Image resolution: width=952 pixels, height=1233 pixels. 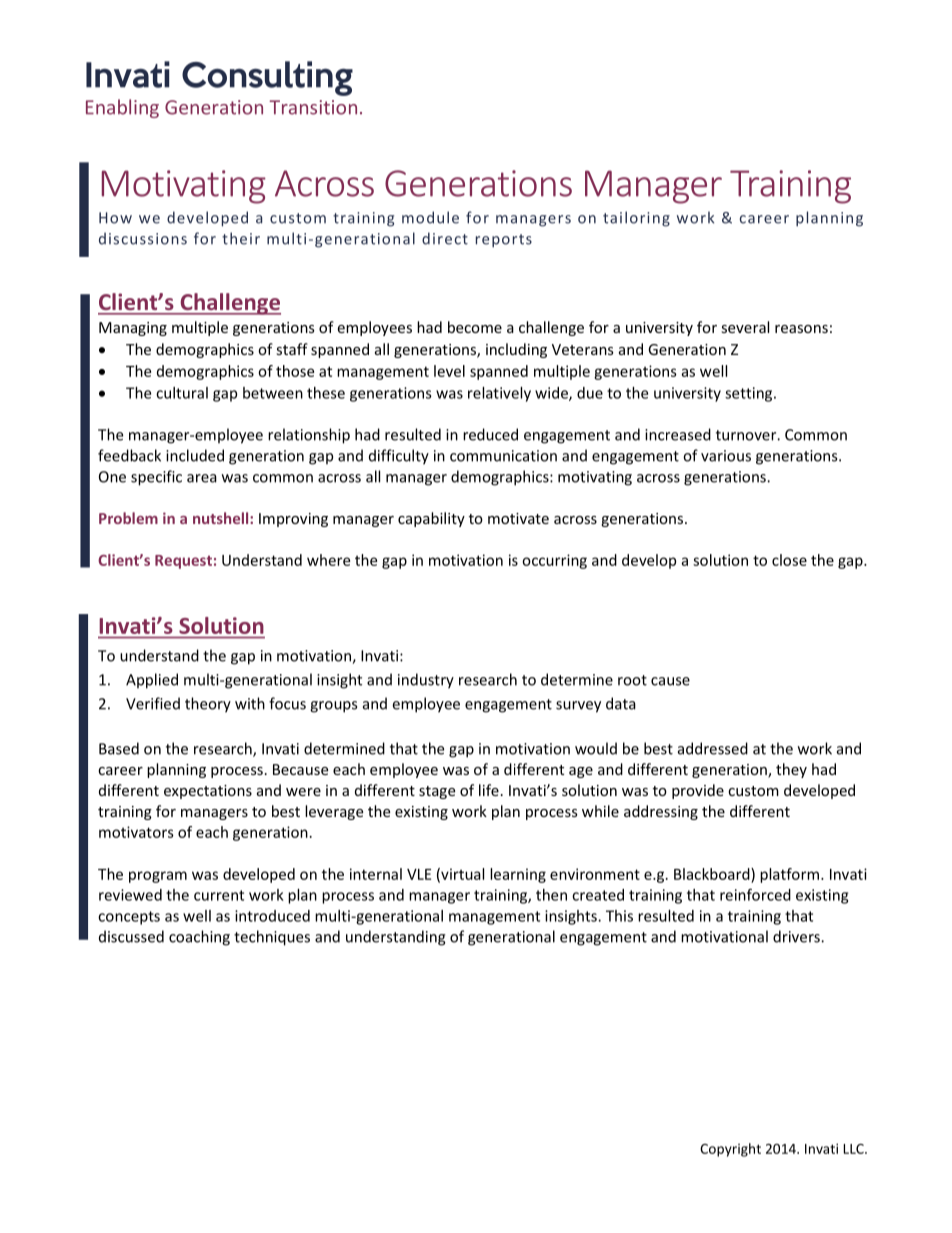 What do you see at coordinates (199, 938) in the screenshot?
I see `coaching` at bounding box center [199, 938].
